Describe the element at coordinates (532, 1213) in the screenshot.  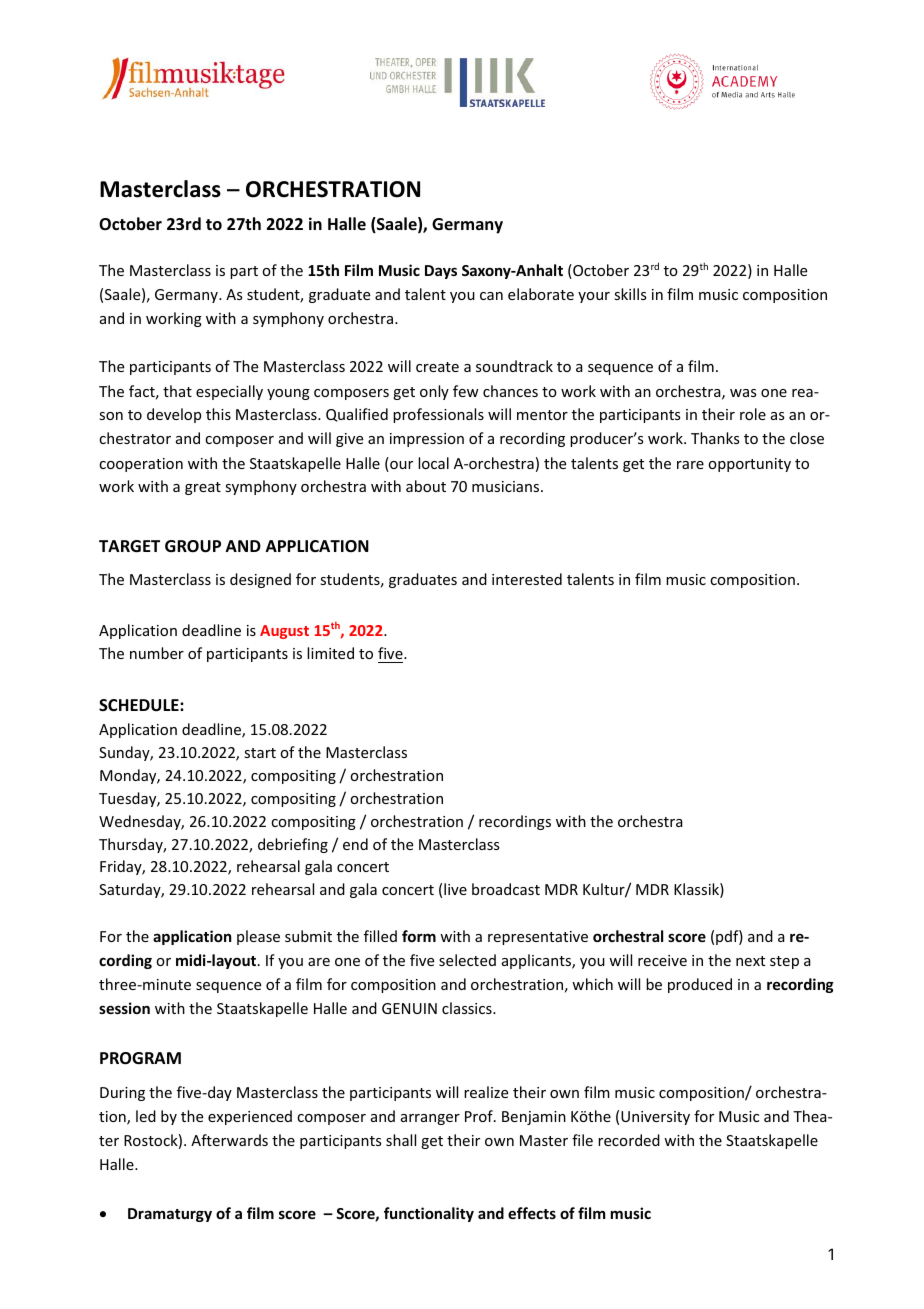
I see `effects` at that location.
